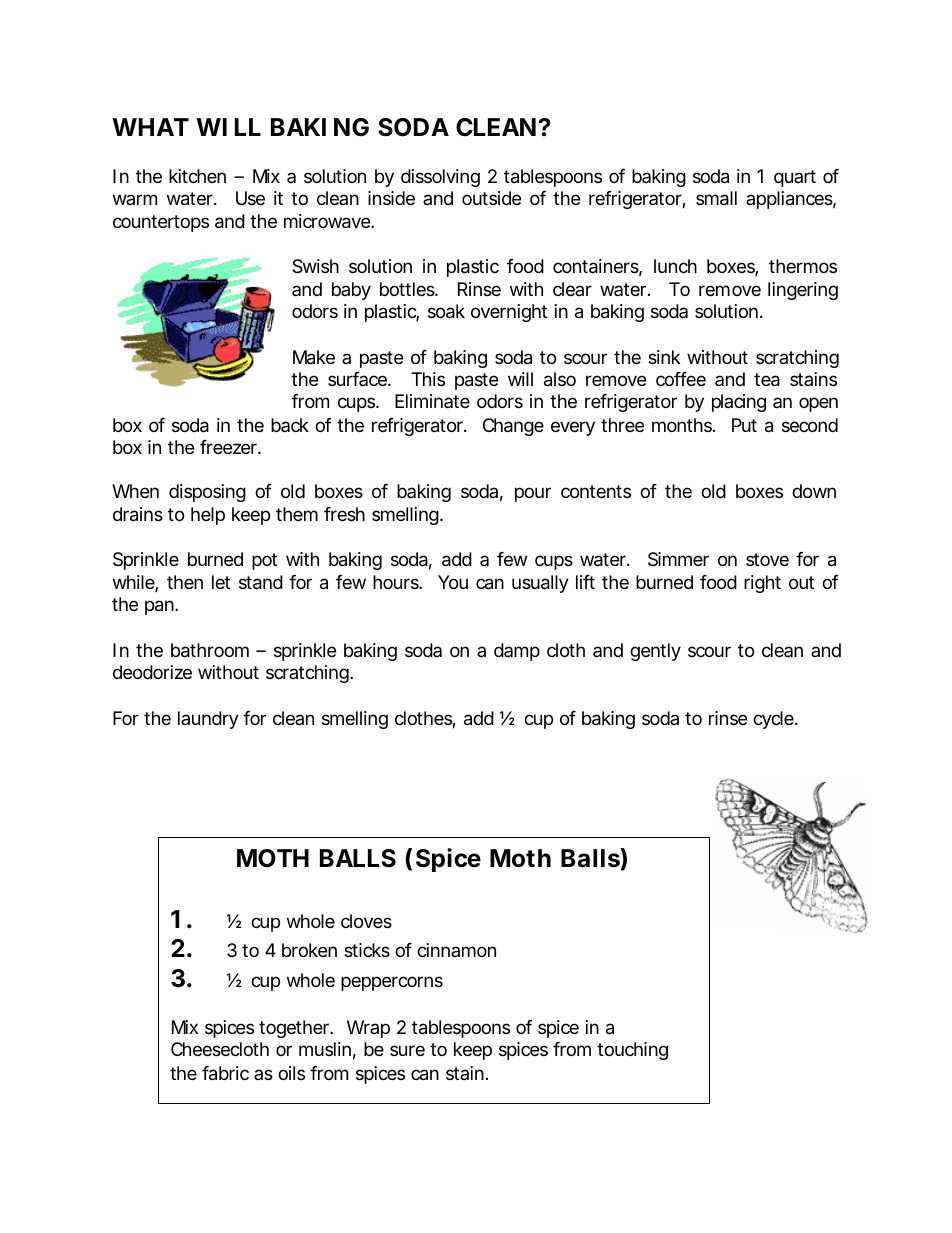 Image resolution: width=952 pixels, height=1233 pixels. What do you see at coordinates (440, 178) in the document?
I see `dissolving` at bounding box center [440, 178].
